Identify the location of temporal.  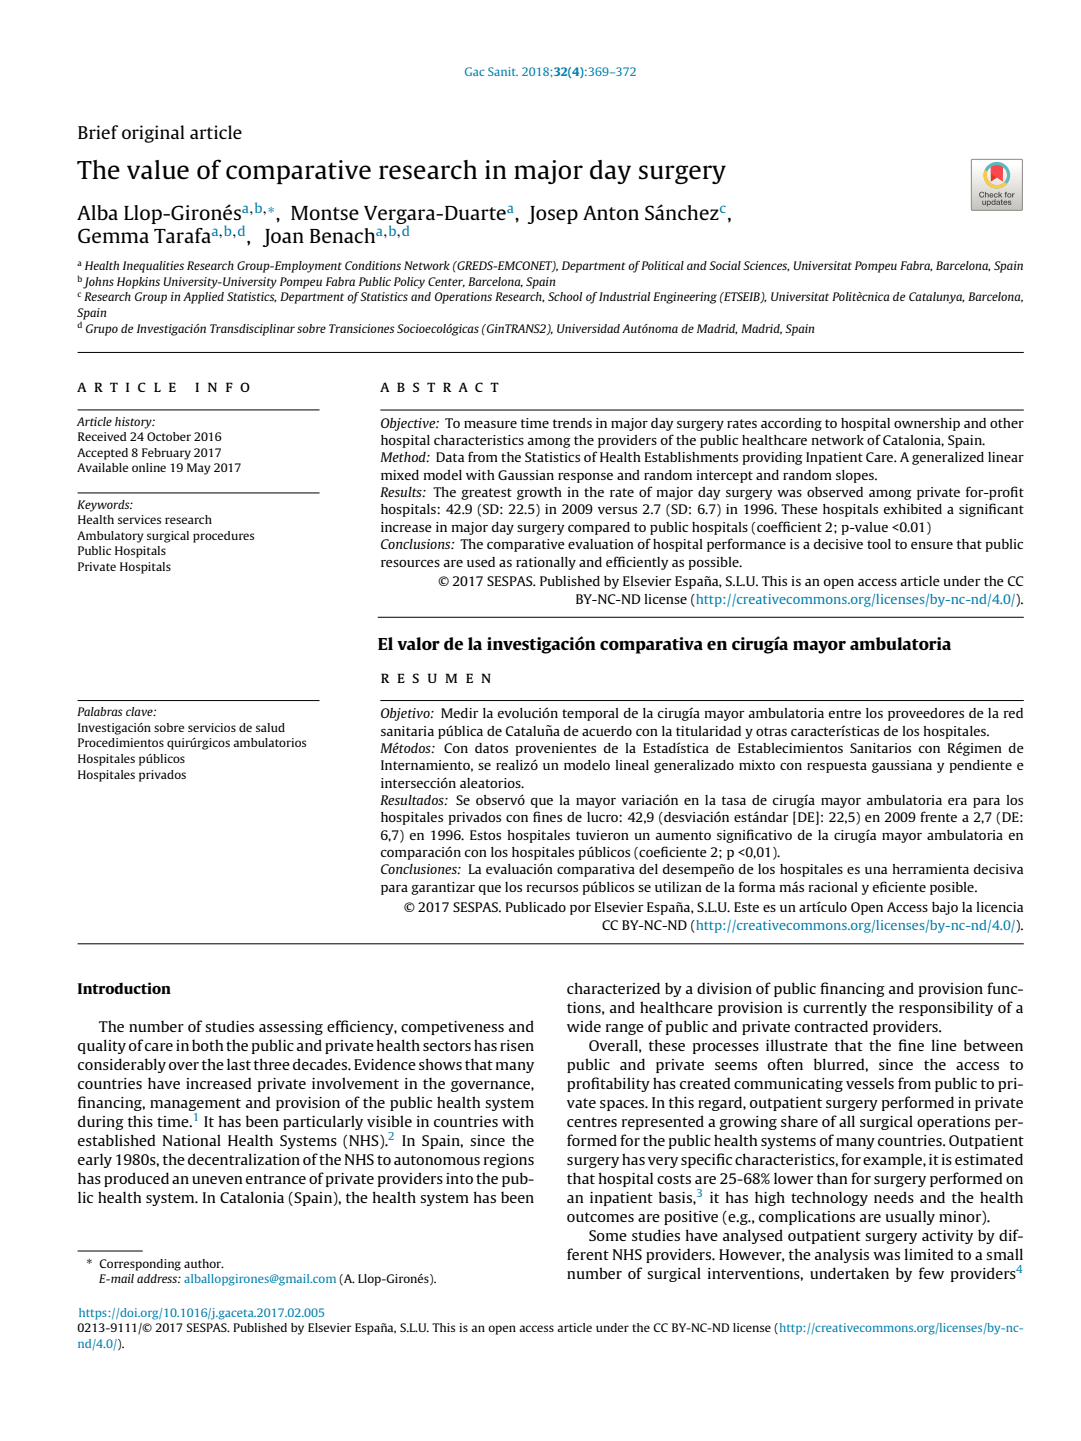
(590, 714).
